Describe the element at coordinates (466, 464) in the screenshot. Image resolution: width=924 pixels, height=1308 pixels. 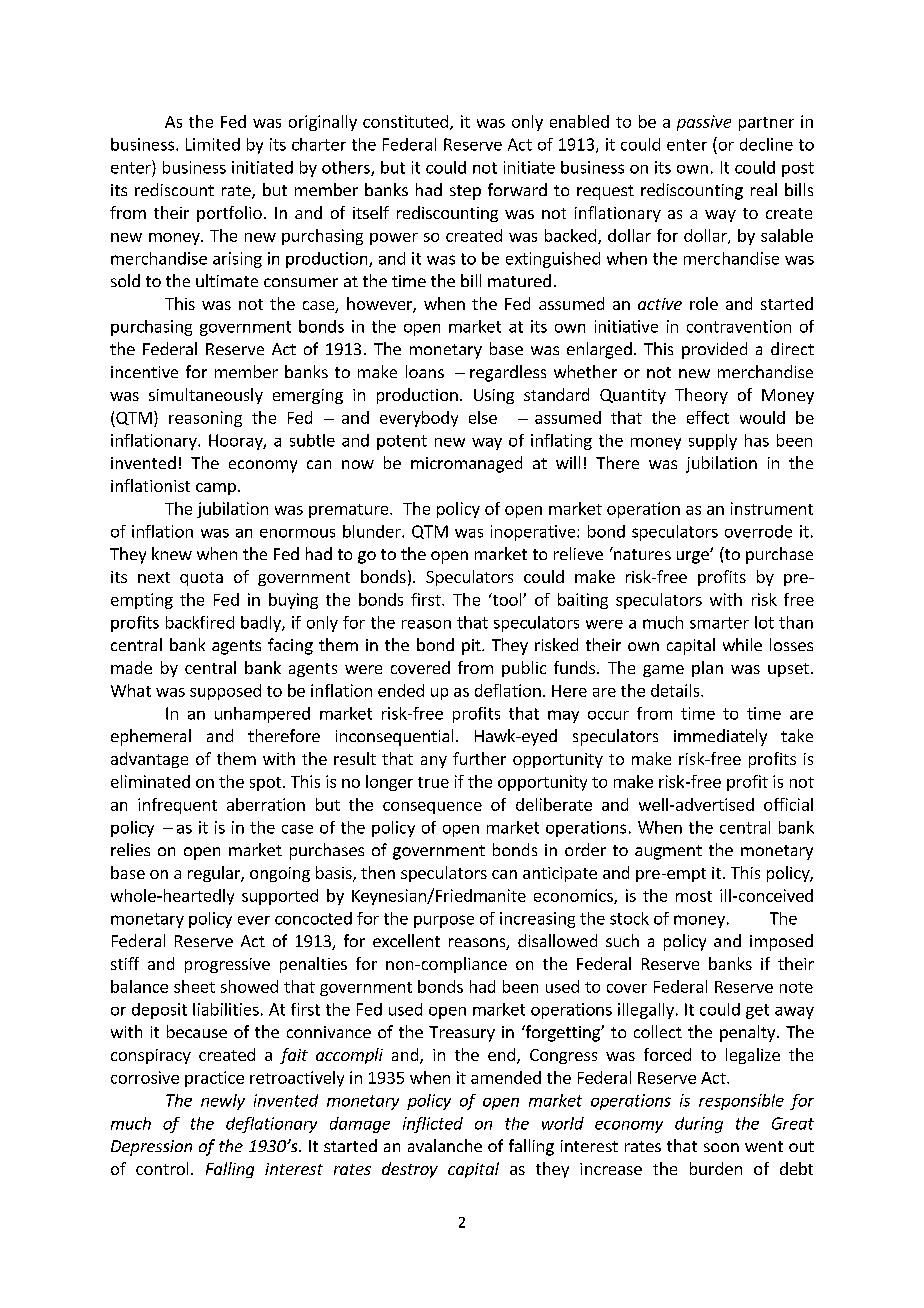
I see `micromanaged` at that location.
